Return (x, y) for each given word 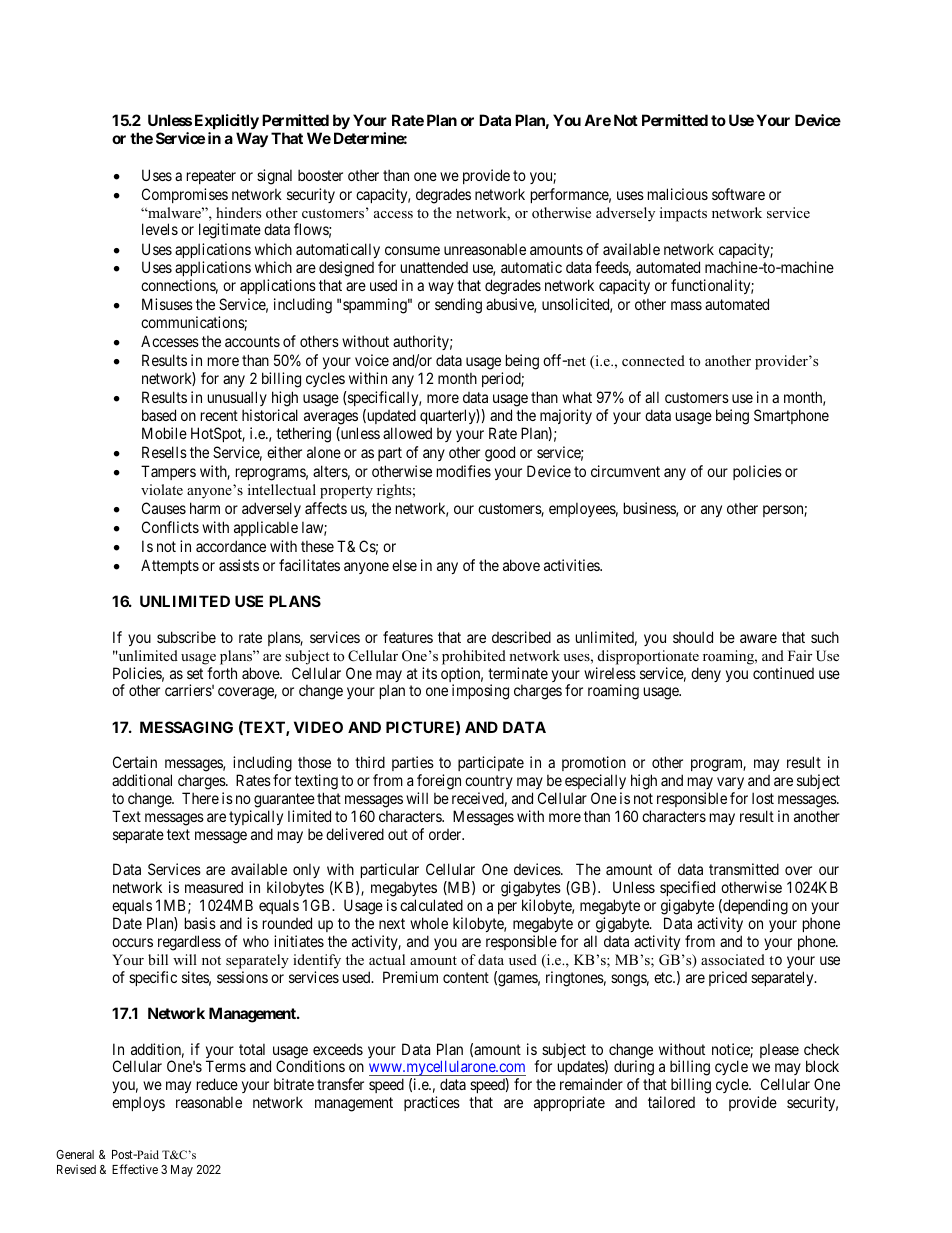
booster (320, 175)
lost (763, 798)
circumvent (625, 471)
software (738, 194)
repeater (211, 177)
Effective (135, 1169)
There (200, 798)
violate (162, 489)
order (446, 834)
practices (432, 1103)
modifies (464, 471)
